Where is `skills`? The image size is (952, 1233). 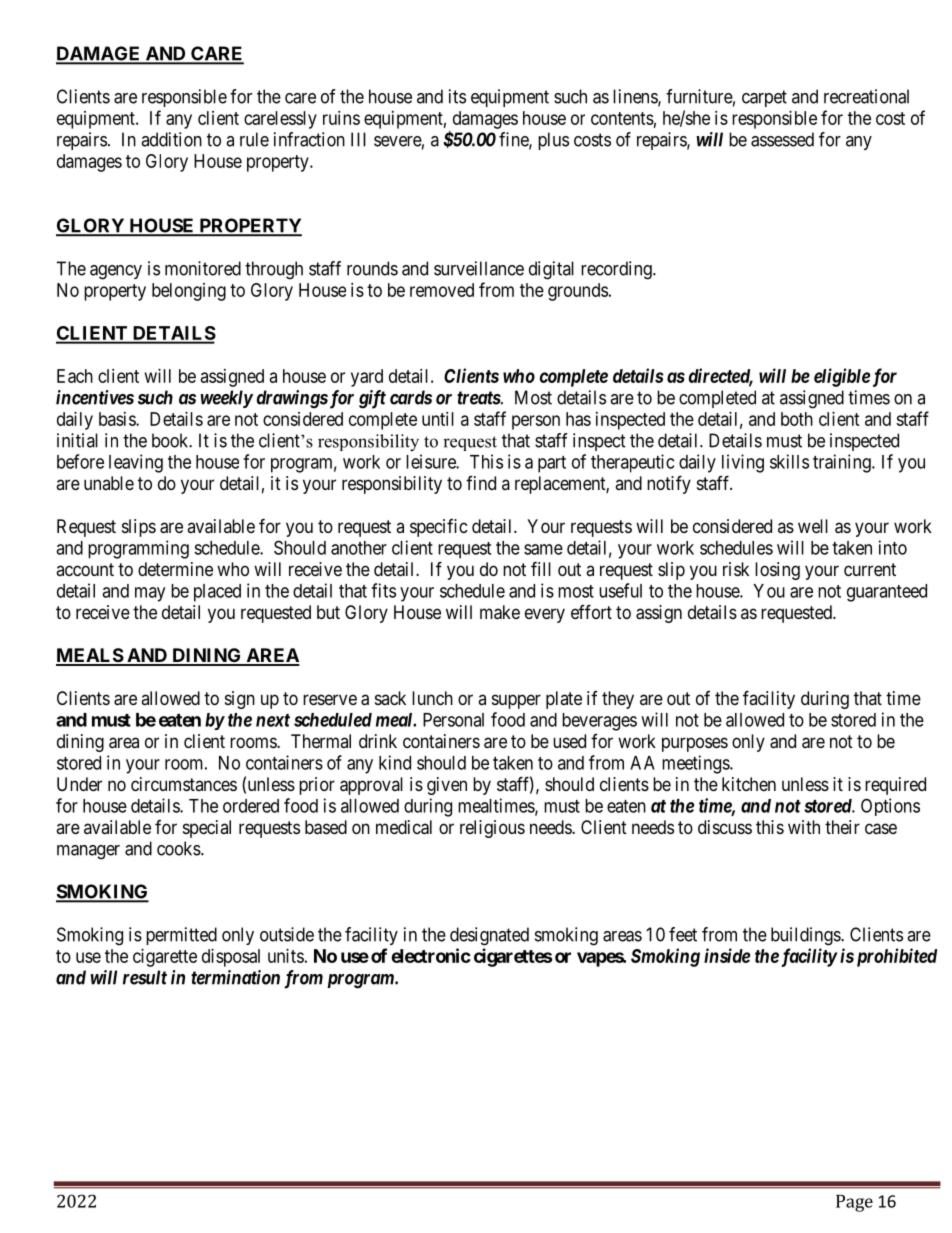 skills is located at coordinates (789, 461).
